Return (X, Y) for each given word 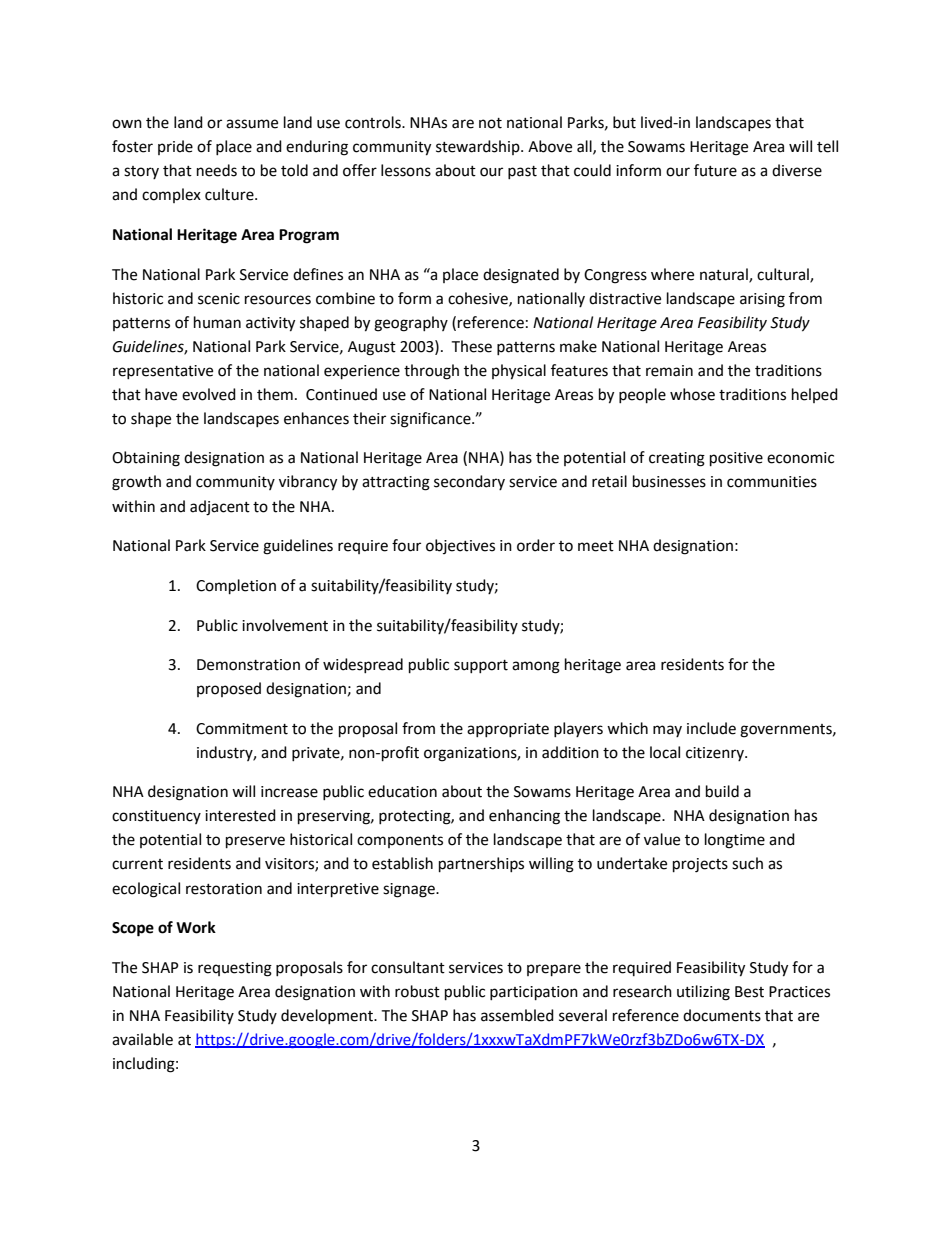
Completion (236, 587)
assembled (517, 1015)
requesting (235, 969)
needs (217, 170)
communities (772, 482)
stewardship (479, 147)
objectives (460, 546)
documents (722, 1015)
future (715, 170)
